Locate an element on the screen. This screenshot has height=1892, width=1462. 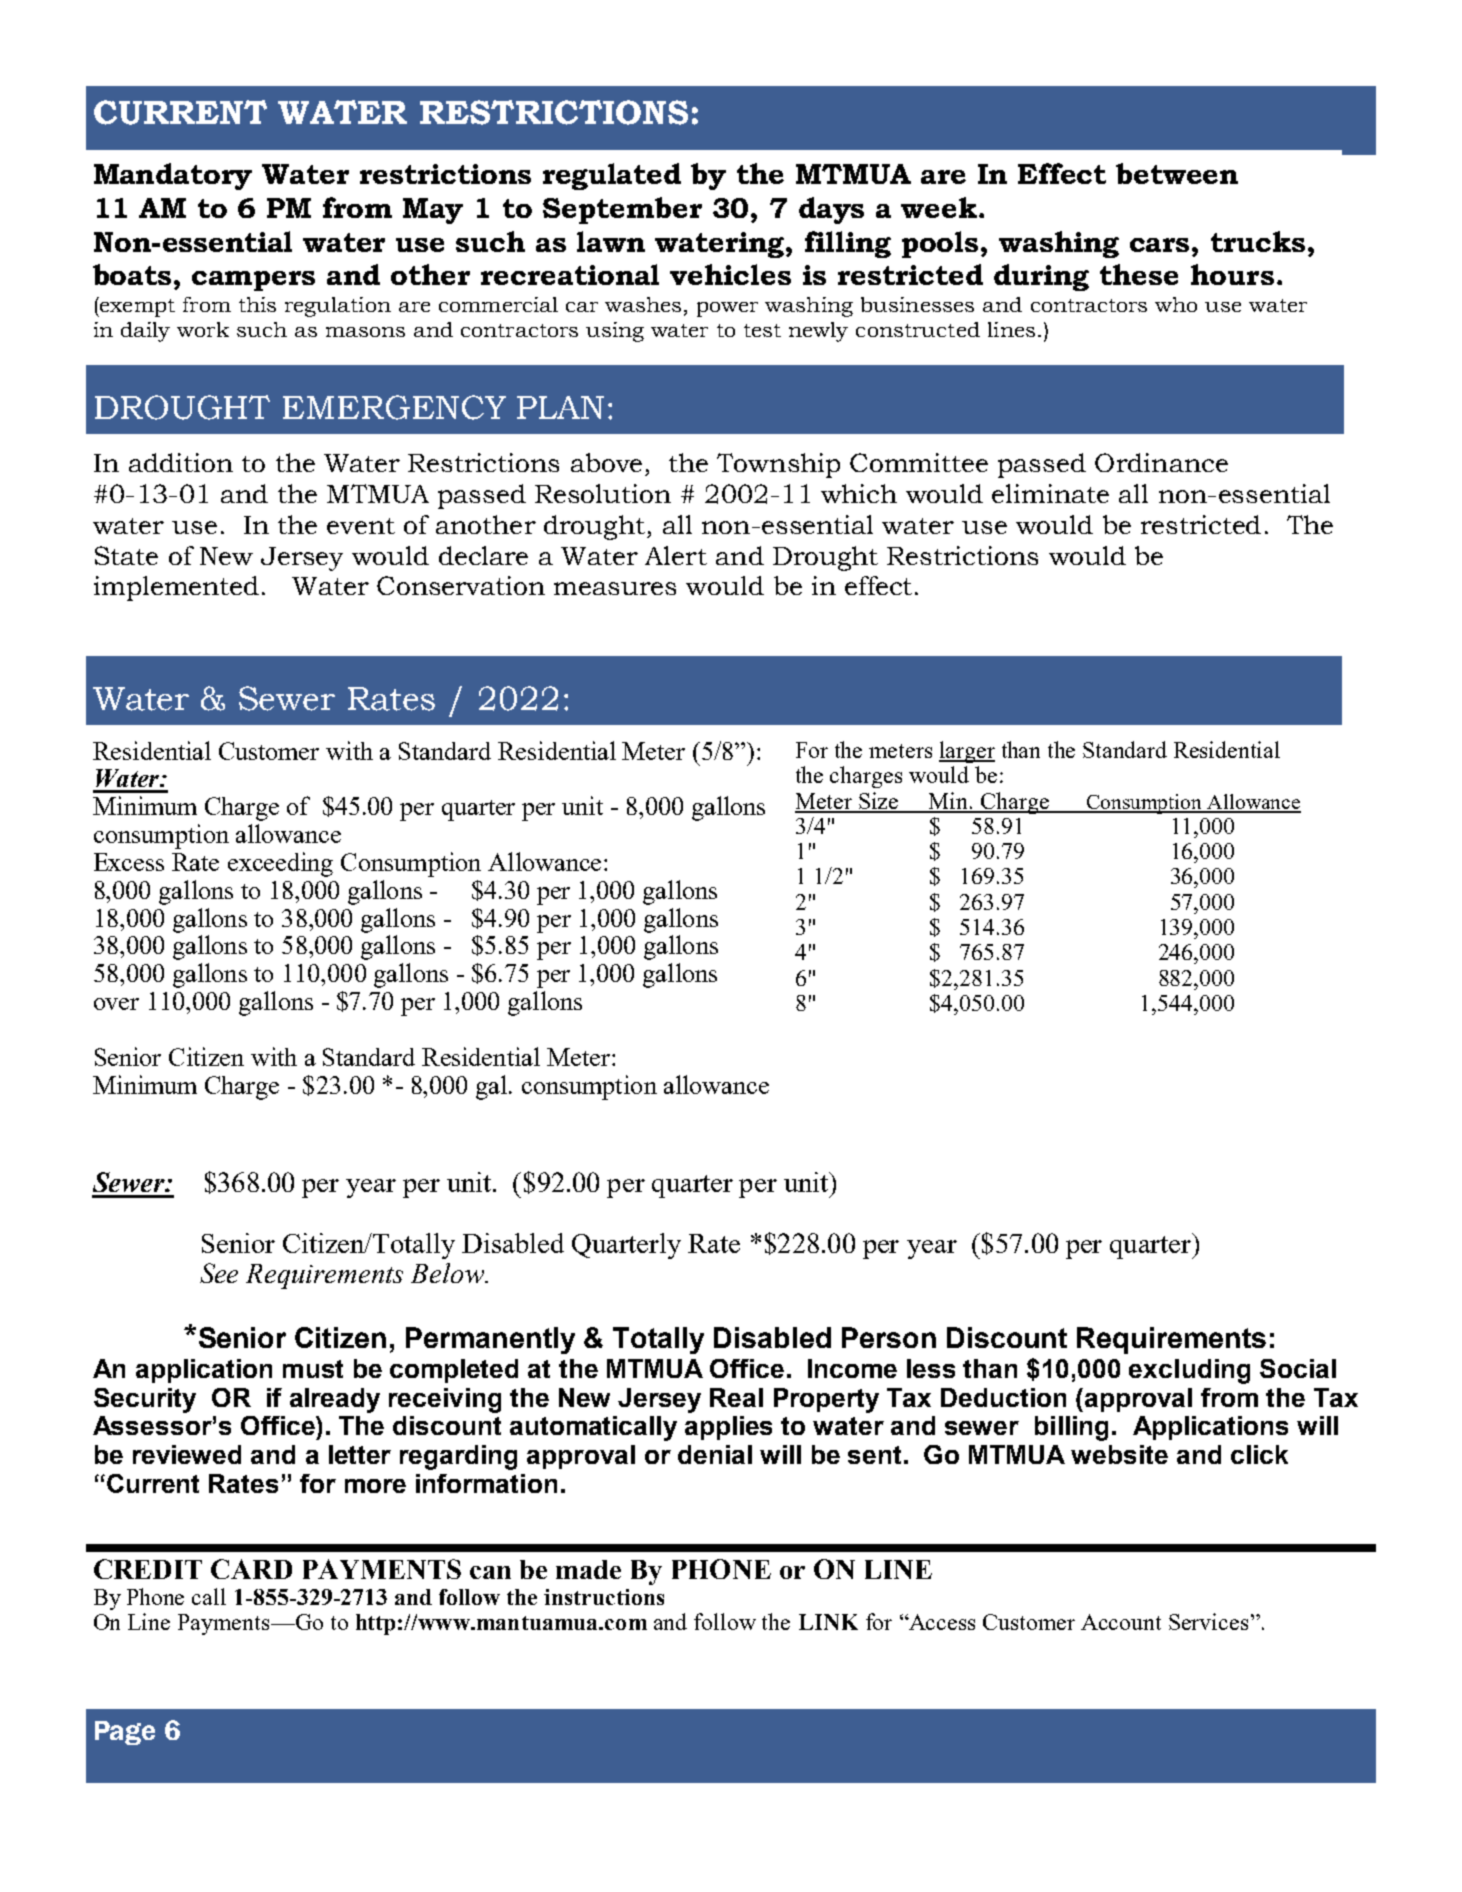
vehicles is located at coordinates (730, 274).
